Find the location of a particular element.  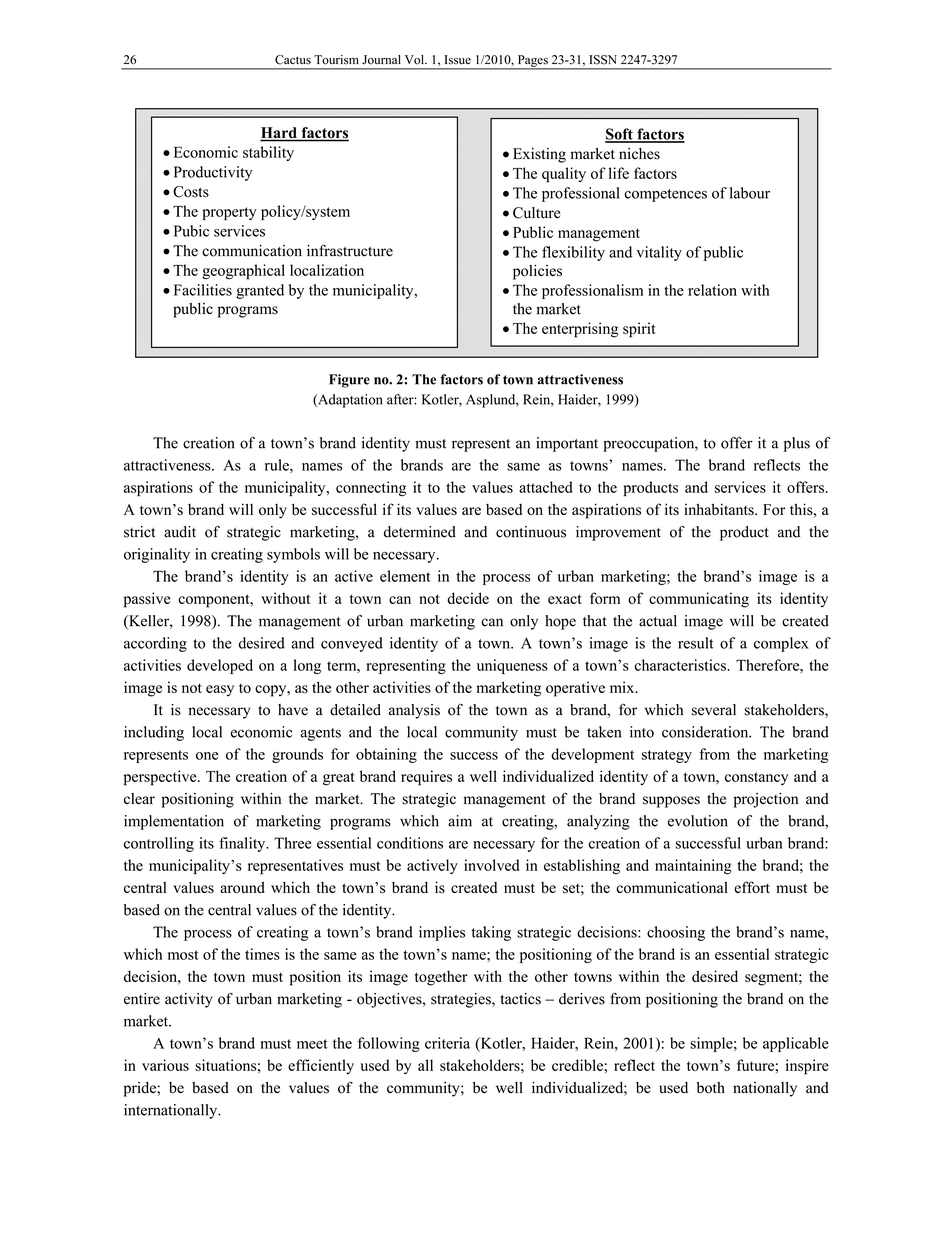

Issue is located at coordinates (457, 60).
